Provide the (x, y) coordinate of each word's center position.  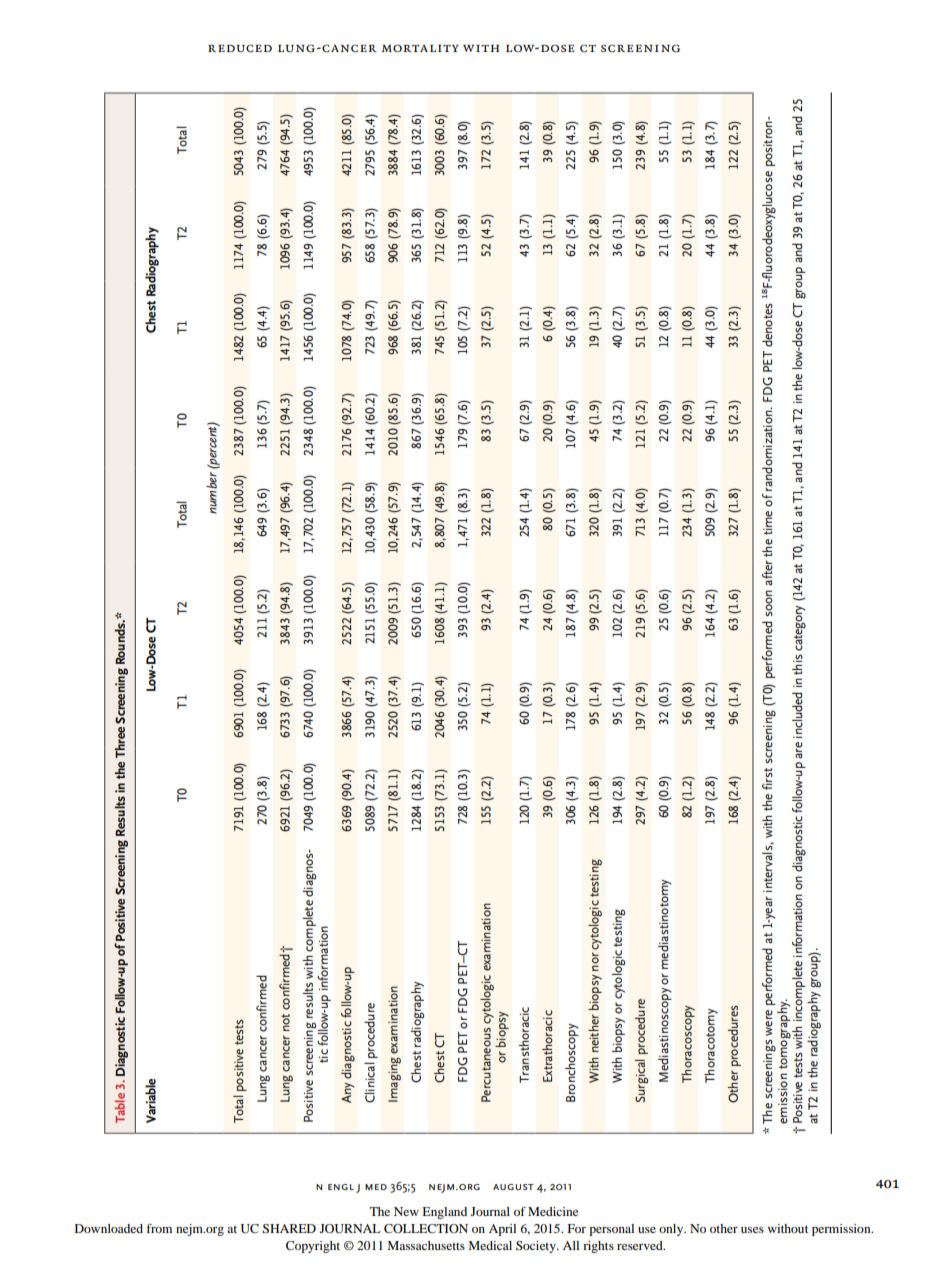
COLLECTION (426, 1228)
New (406, 1211)
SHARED (289, 1228)
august (513, 1187)
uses (752, 1230)
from (159, 1228)
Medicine (553, 1211)
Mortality (420, 48)
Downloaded (109, 1228)
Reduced (240, 48)
